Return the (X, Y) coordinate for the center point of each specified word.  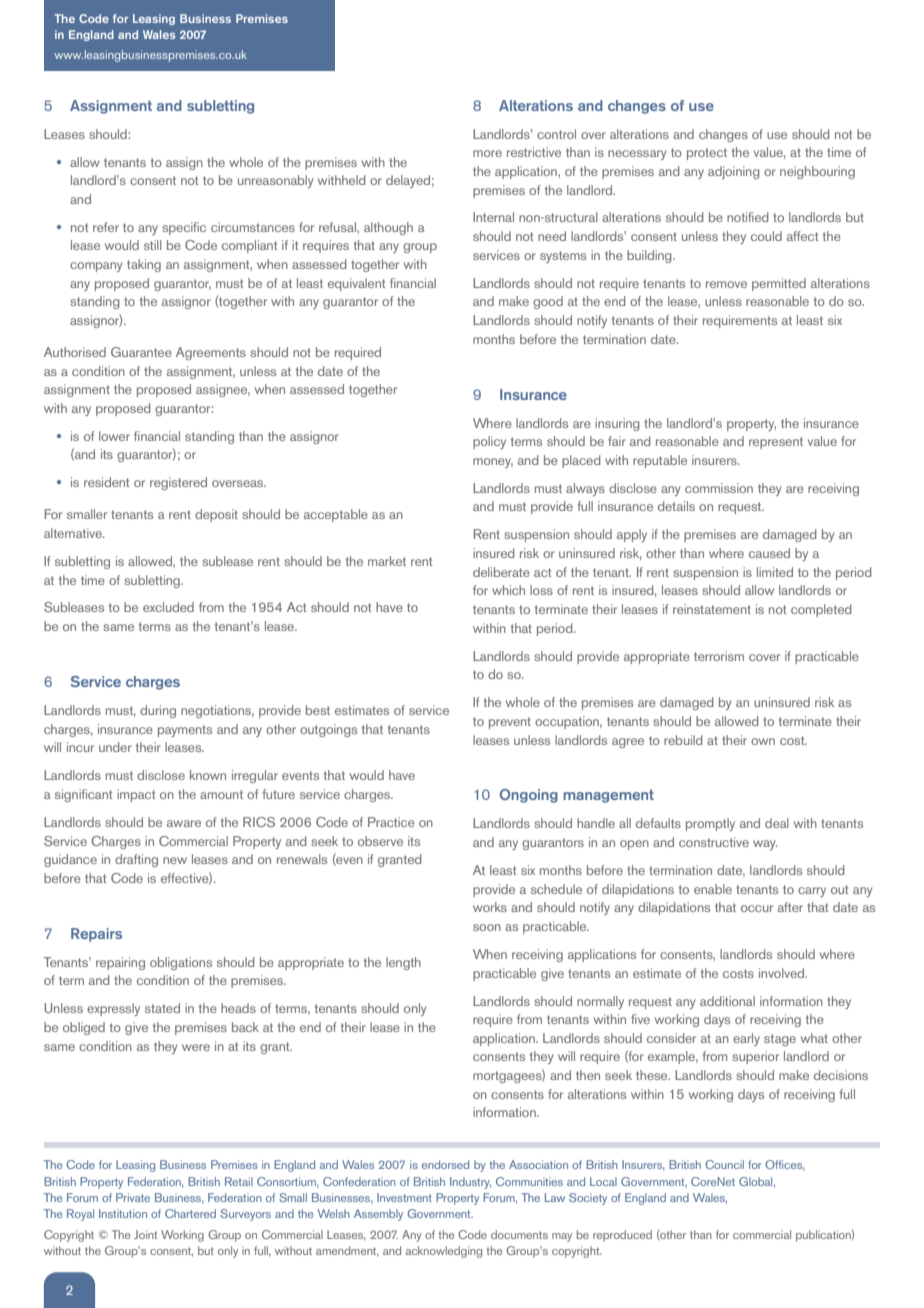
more (487, 153)
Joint (145, 1234)
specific (184, 228)
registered (178, 483)
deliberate (501, 572)
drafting (136, 860)
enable (713, 889)
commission (719, 488)
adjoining (734, 172)
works (490, 907)
